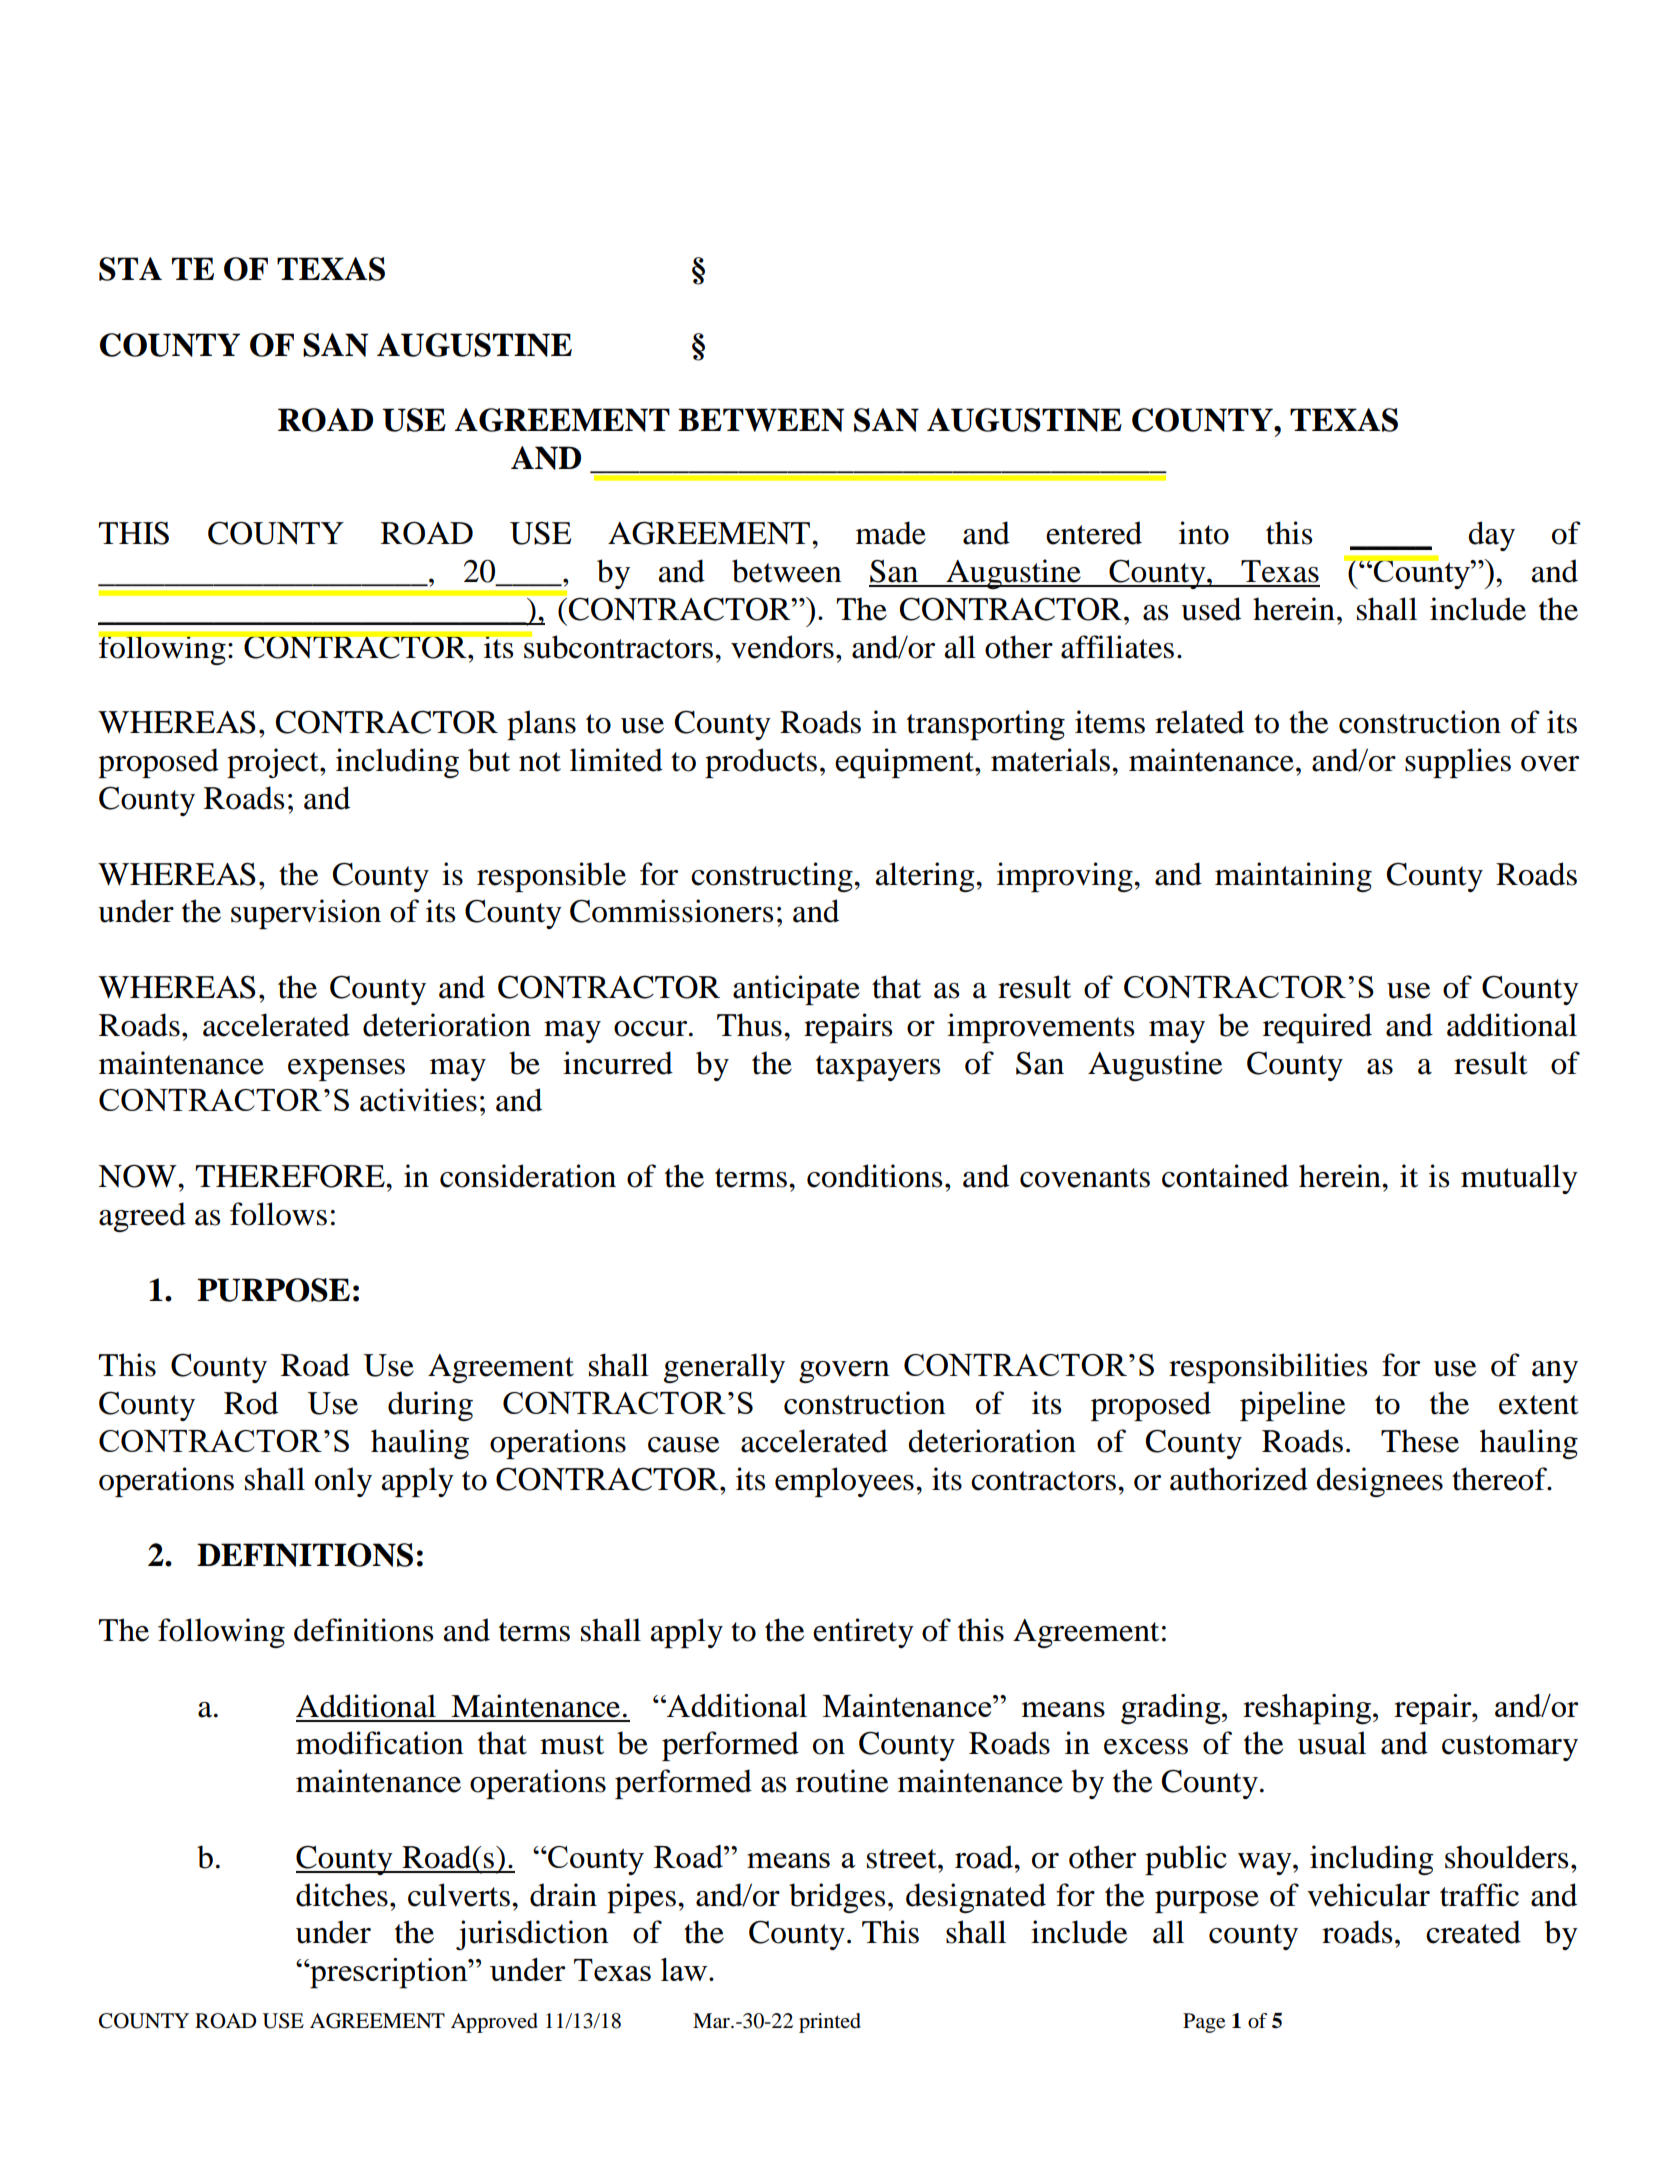 The width and height of the document is (1677, 2170). Describe the element at coordinates (1308, 1709) in the document. I see `reshaping` at that location.
